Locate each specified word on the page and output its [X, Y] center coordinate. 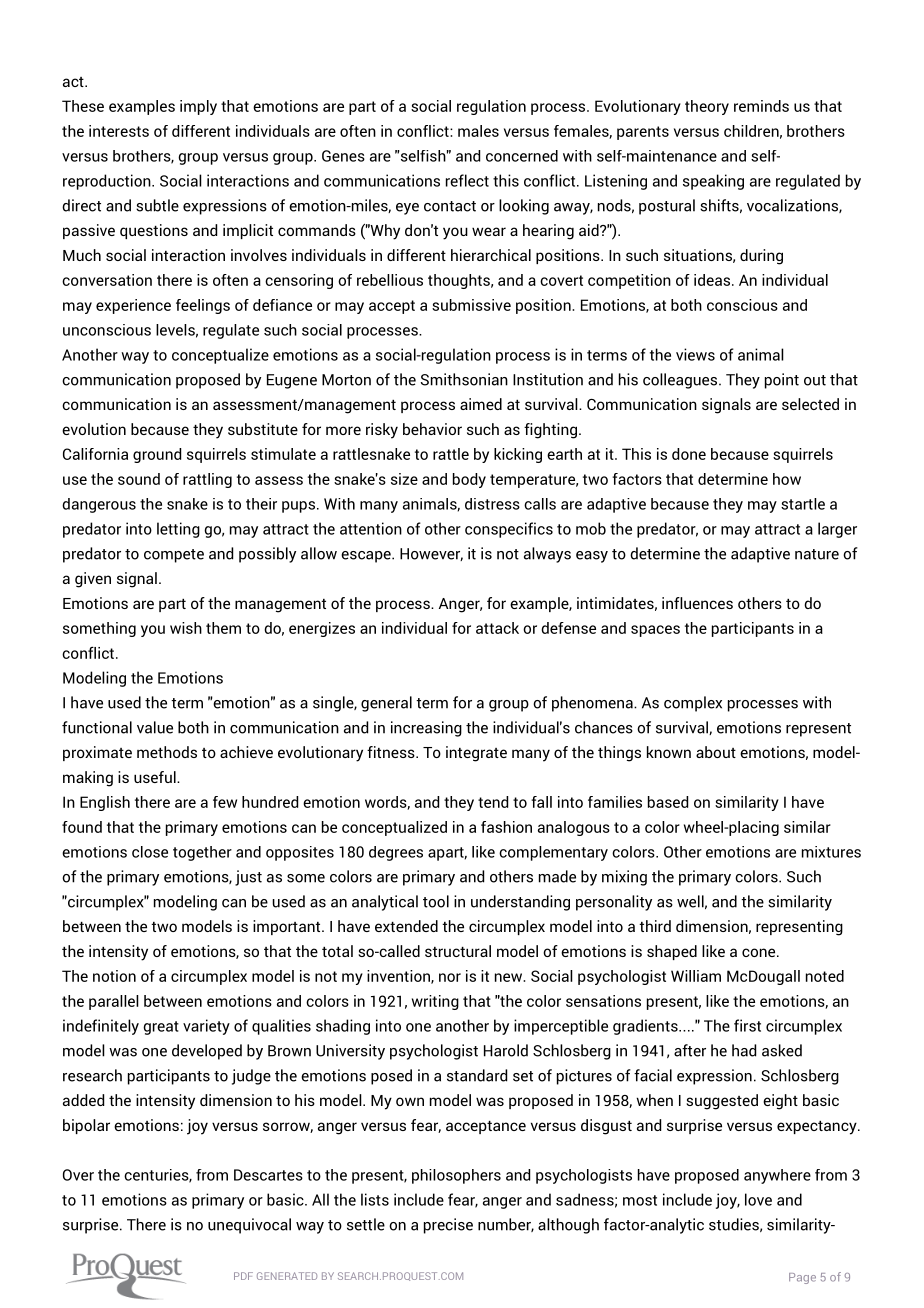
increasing [426, 729]
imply [198, 107]
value [155, 727]
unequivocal [249, 1226]
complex [693, 704]
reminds [761, 106]
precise [448, 1226]
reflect [467, 180]
